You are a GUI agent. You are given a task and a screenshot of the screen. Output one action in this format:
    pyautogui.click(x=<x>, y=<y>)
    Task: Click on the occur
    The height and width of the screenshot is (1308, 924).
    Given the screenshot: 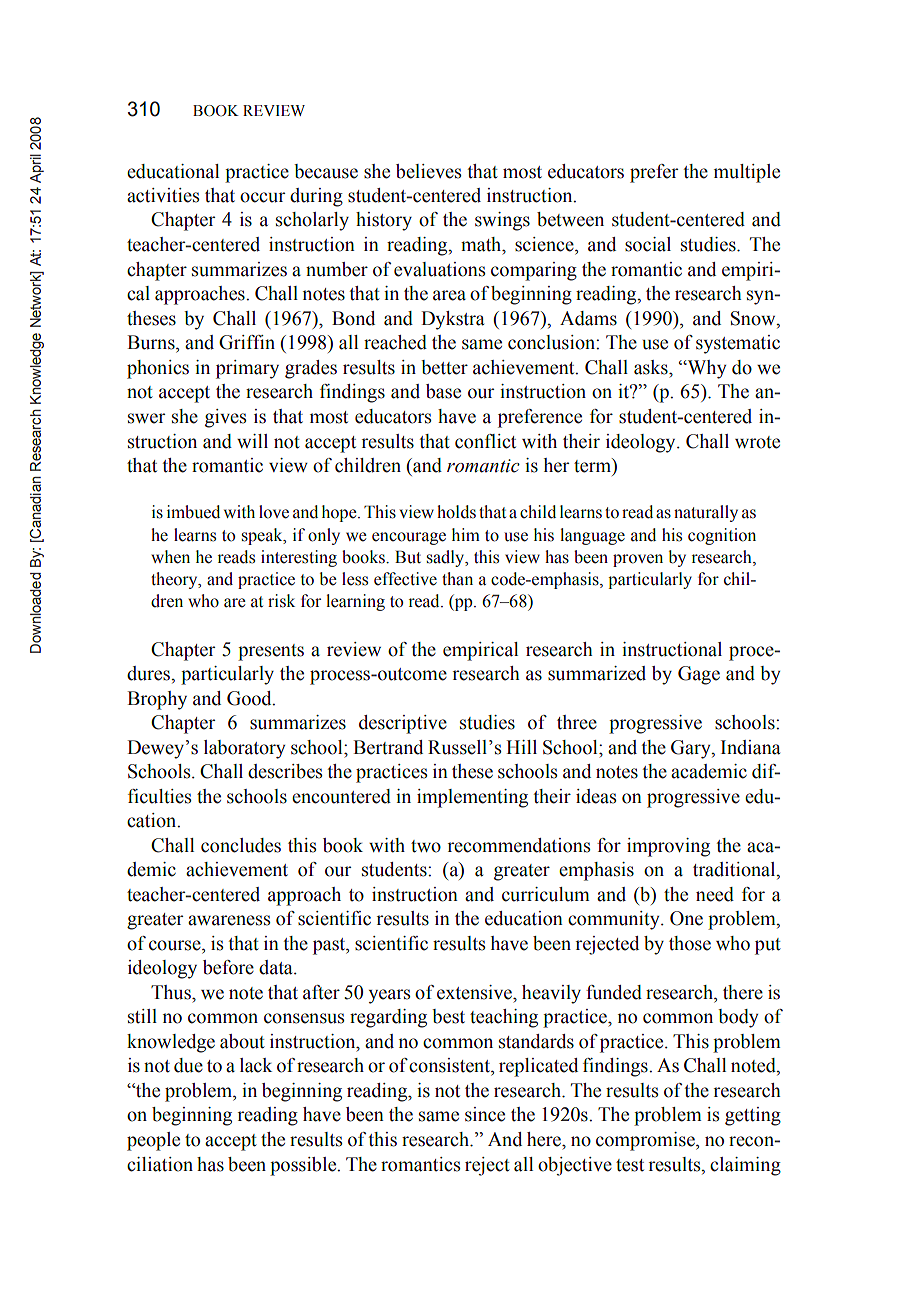 What is the action you would take?
    pyautogui.click(x=262, y=197)
